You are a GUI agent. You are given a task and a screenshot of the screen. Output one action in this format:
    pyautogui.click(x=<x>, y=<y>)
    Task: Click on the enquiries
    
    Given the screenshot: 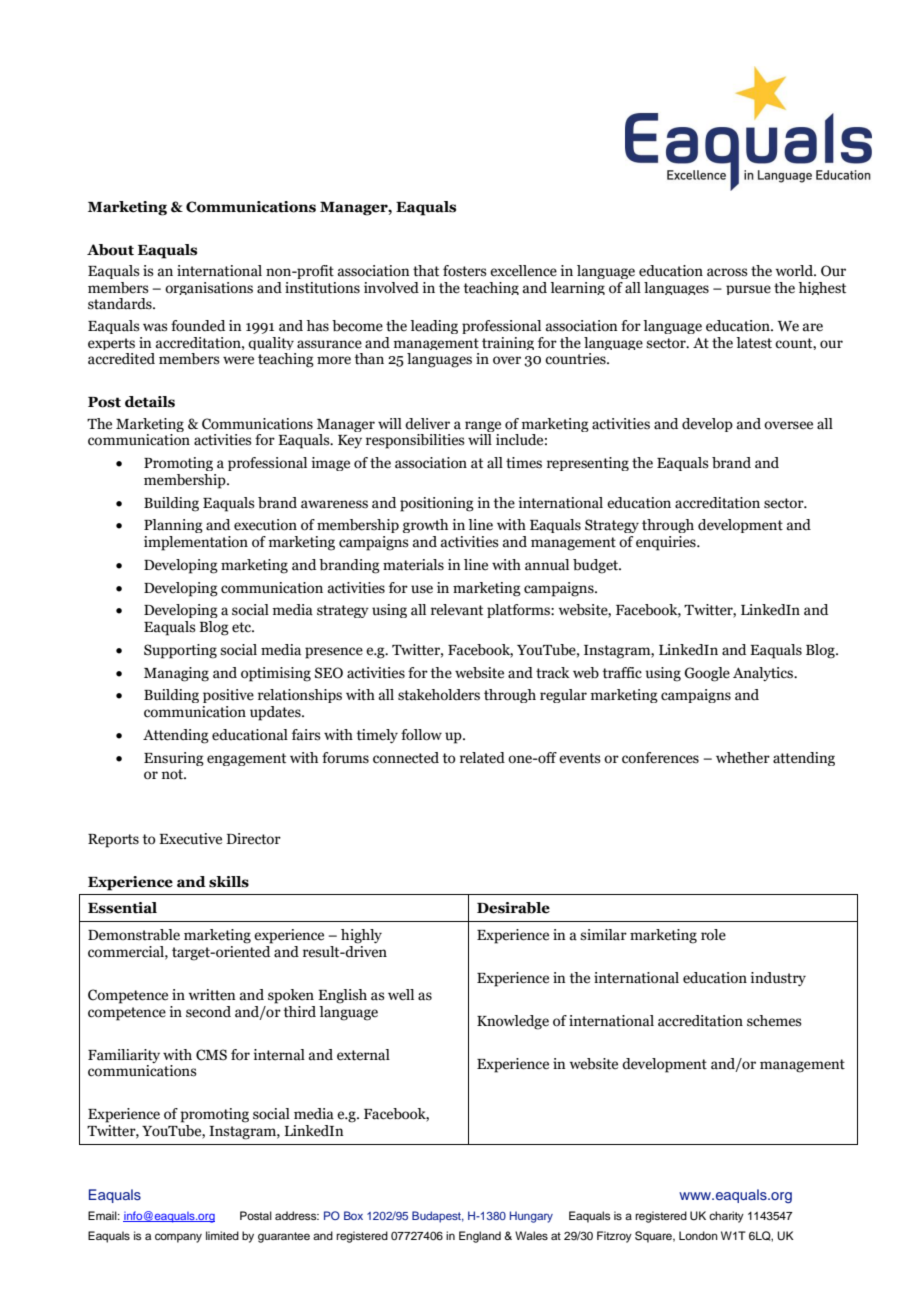 What is the action you would take?
    pyautogui.click(x=667, y=543)
